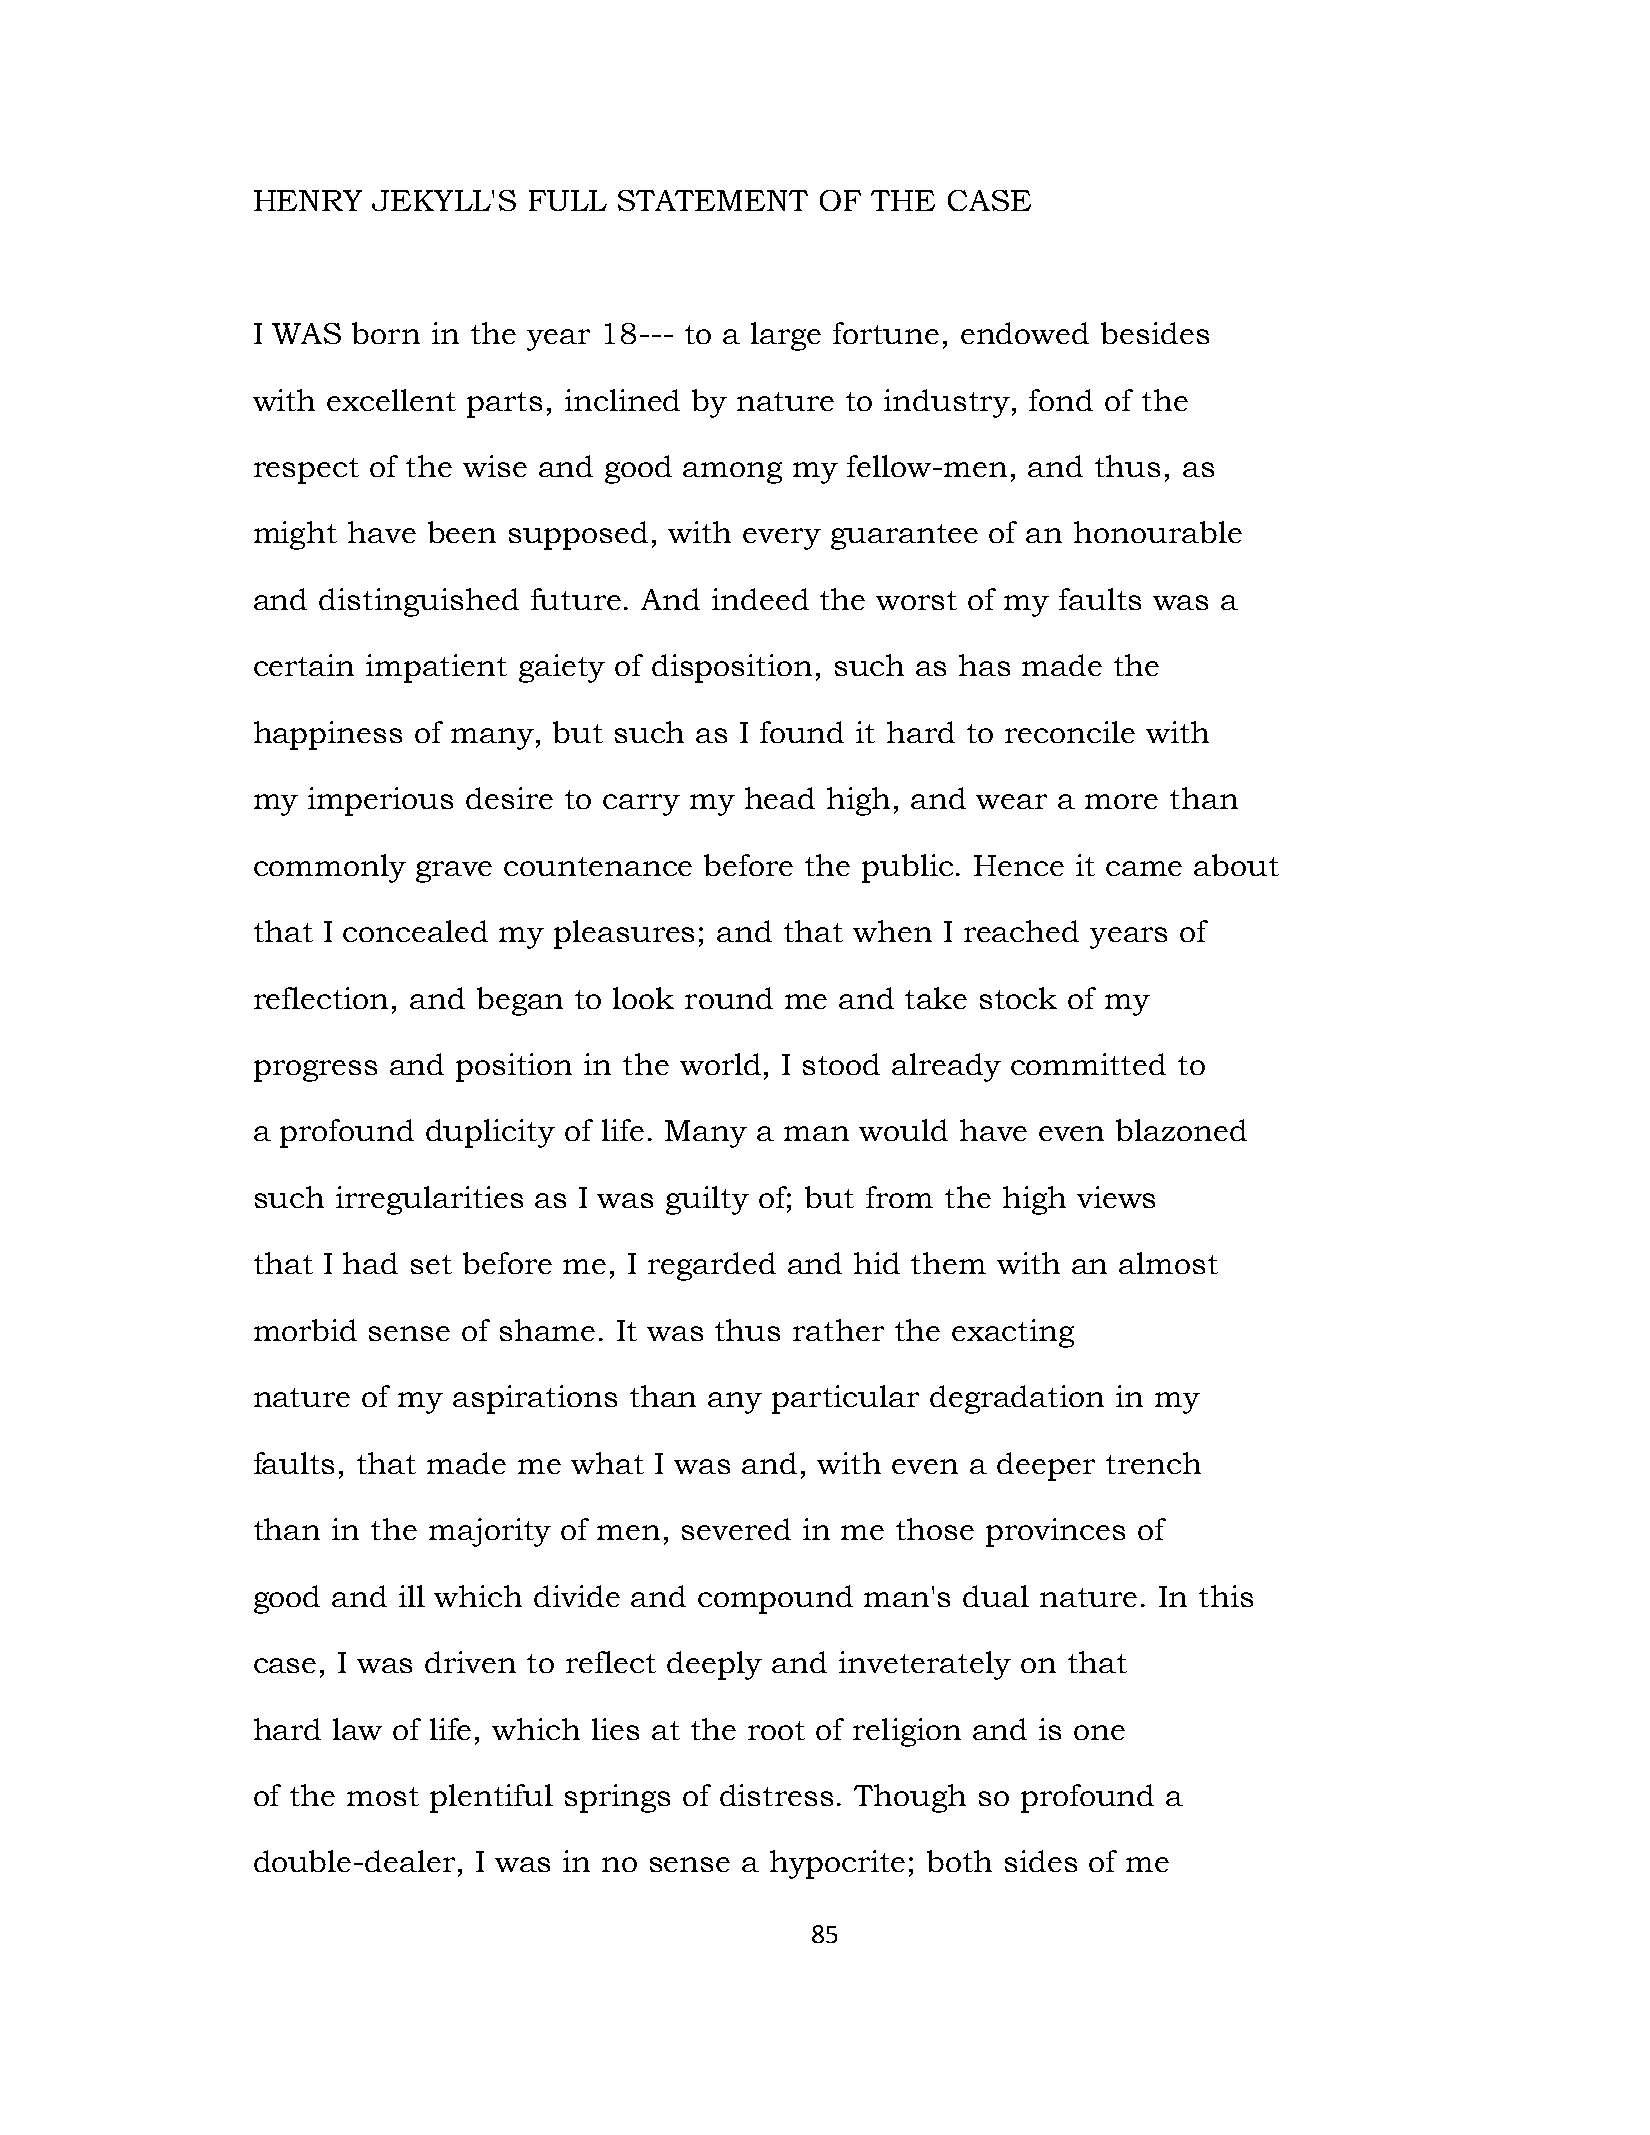 Image resolution: width=1650 pixels, height=2135 pixels. What do you see at coordinates (713, 200) in the image?
I see `STATEMENT` at bounding box center [713, 200].
